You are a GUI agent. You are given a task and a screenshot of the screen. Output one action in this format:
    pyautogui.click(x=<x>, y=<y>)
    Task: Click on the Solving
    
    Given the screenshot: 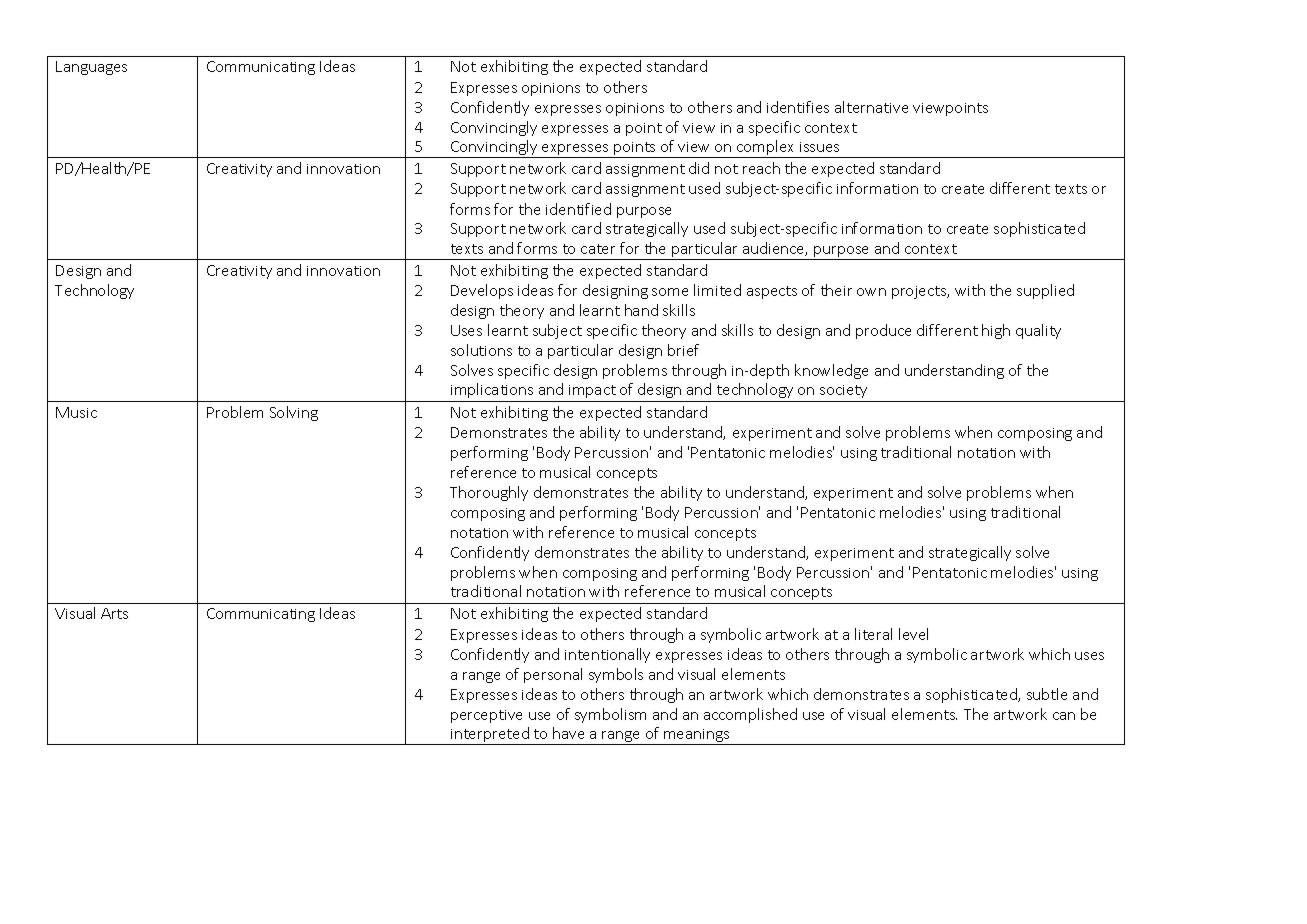 What is the action you would take?
    pyautogui.click(x=294, y=413)
